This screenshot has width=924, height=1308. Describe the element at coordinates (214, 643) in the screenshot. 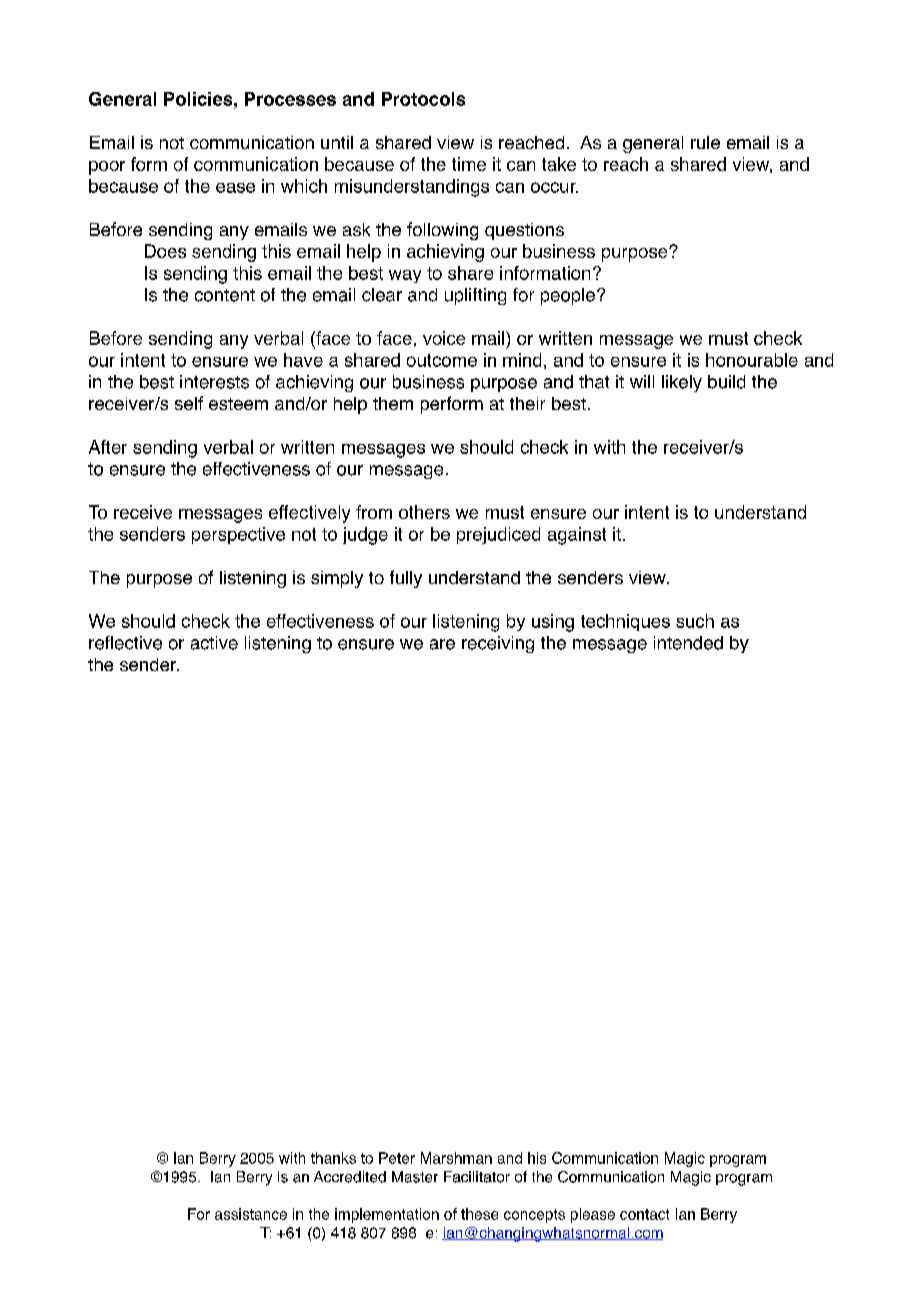

I see `active` at that location.
